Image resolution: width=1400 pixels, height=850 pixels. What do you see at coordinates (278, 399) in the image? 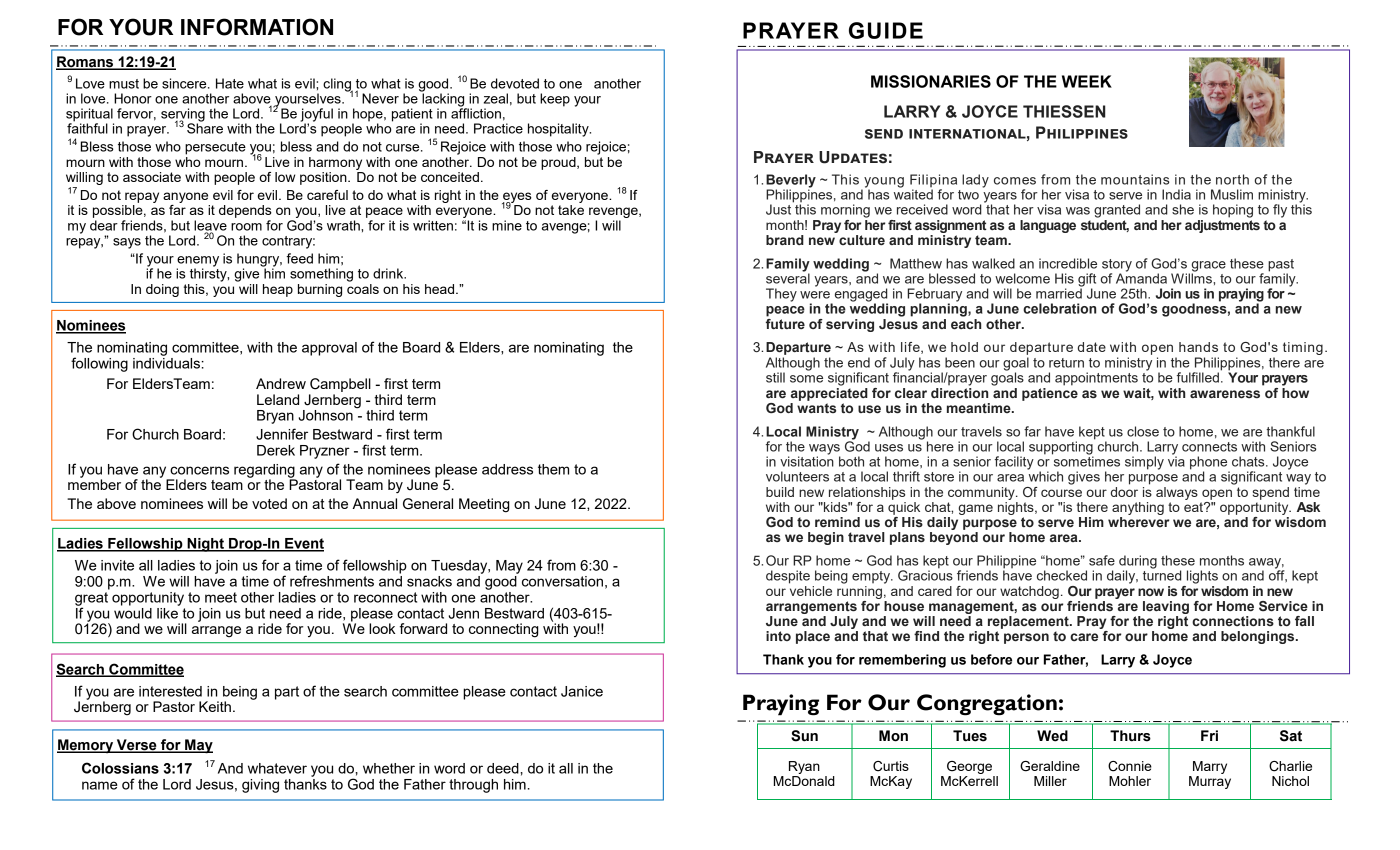
I see `Leland` at bounding box center [278, 399].
